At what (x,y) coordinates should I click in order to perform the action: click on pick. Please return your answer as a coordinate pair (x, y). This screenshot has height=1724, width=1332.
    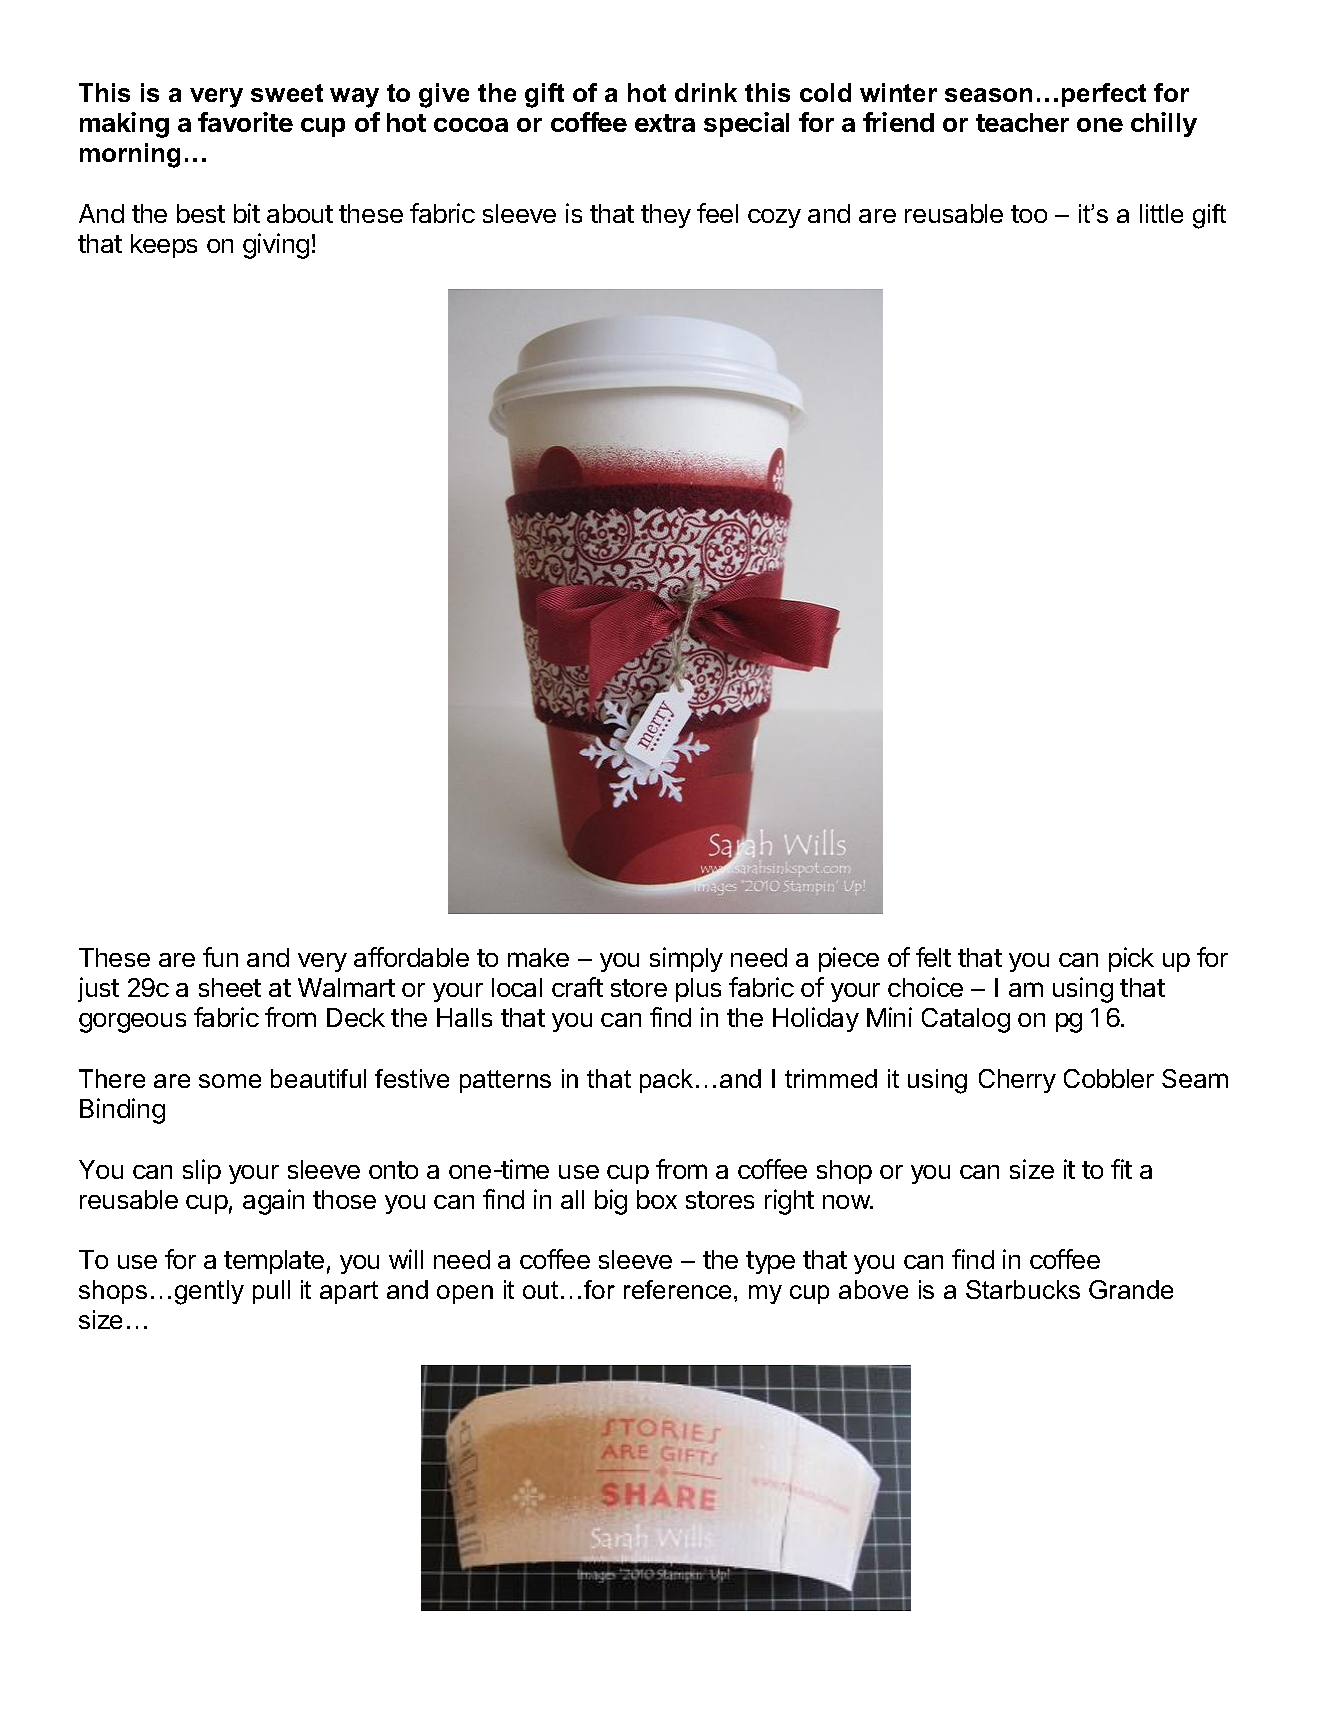
    Looking at the image, I should click on (1131, 959).
